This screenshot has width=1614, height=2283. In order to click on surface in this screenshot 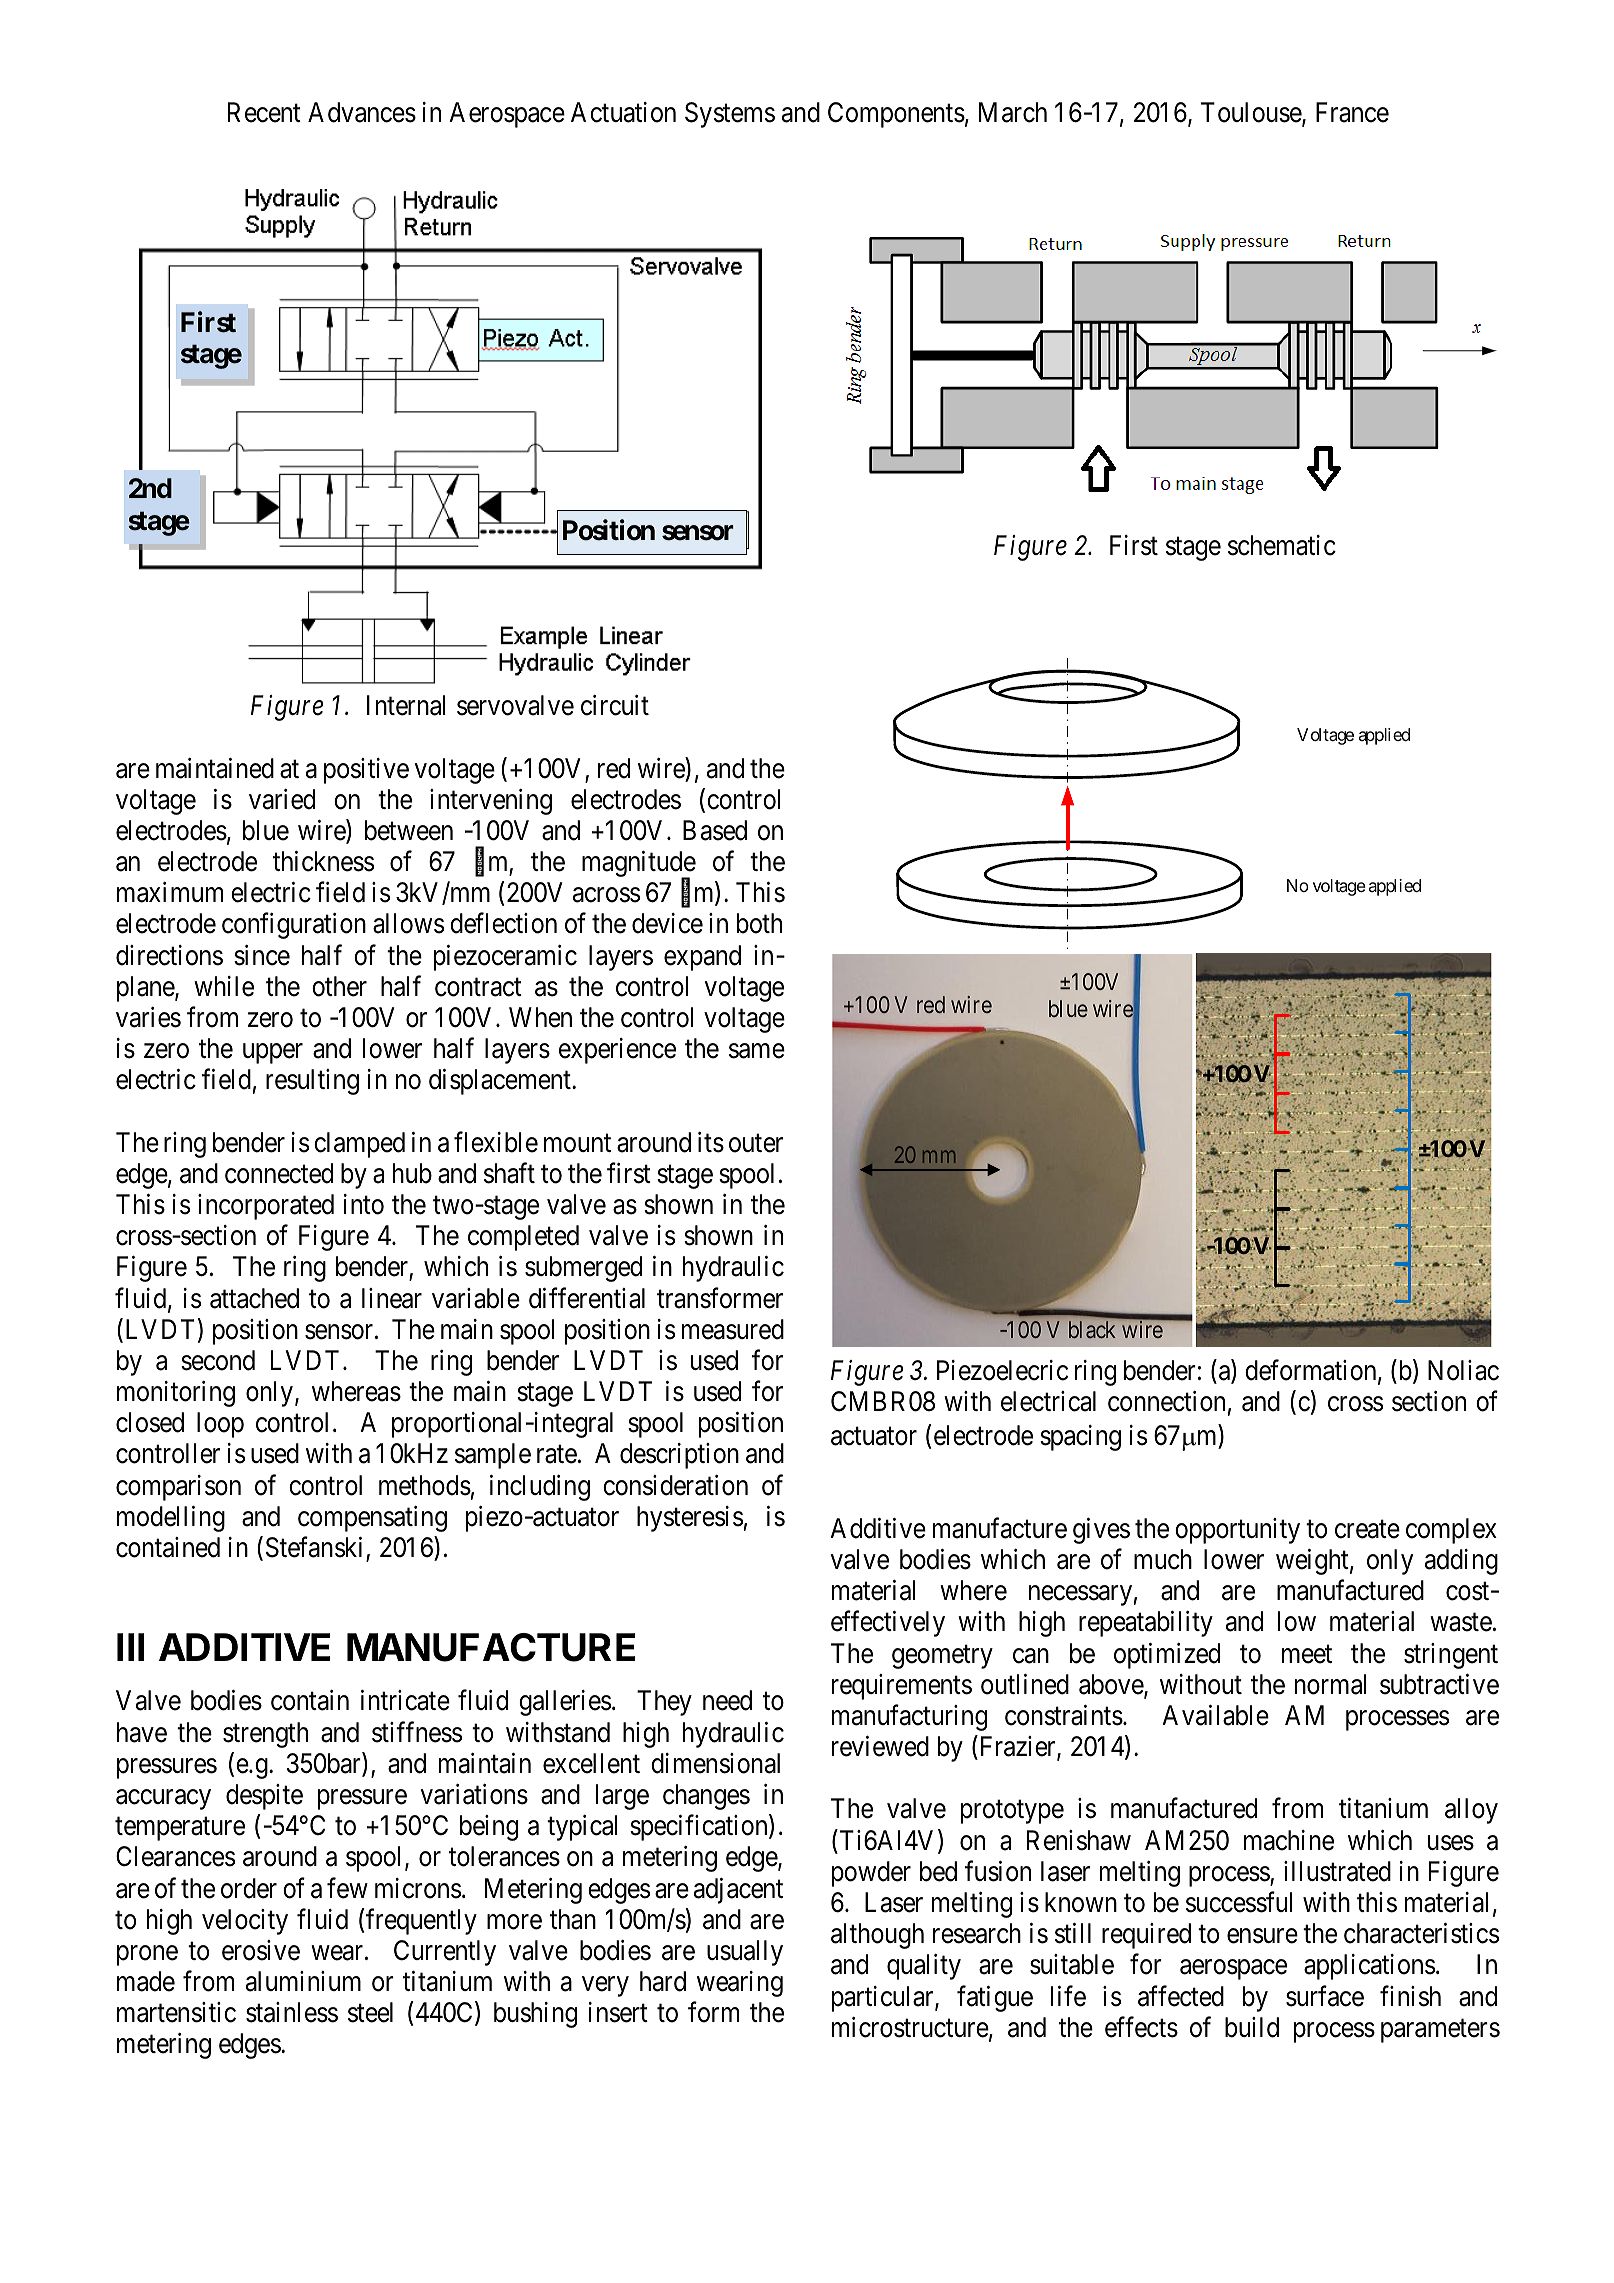, I will do `click(1325, 1996)`.
